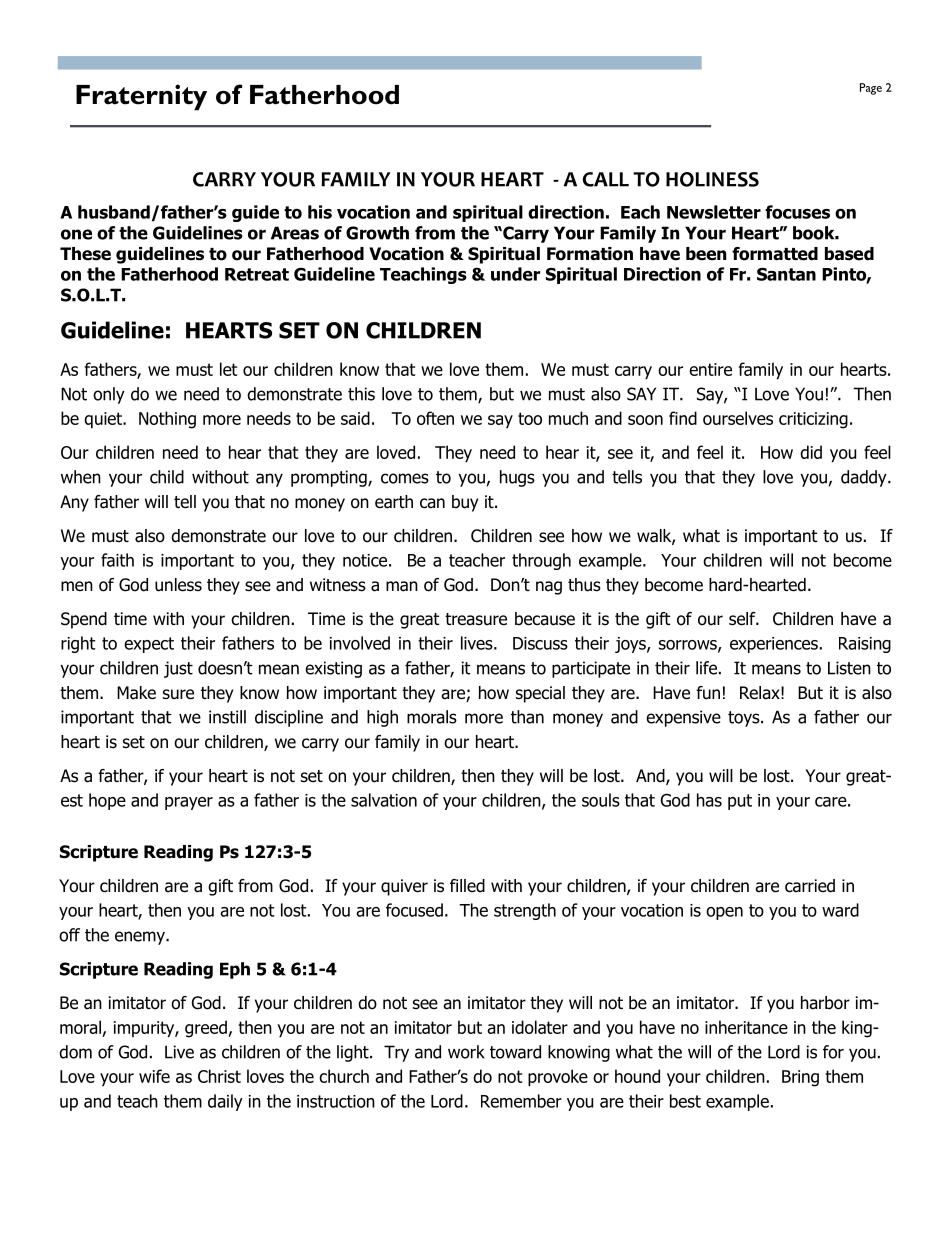 Image resolution: width=952 pixels, height=1233 pixels. I want to click on experiences, so click(774, 645).
